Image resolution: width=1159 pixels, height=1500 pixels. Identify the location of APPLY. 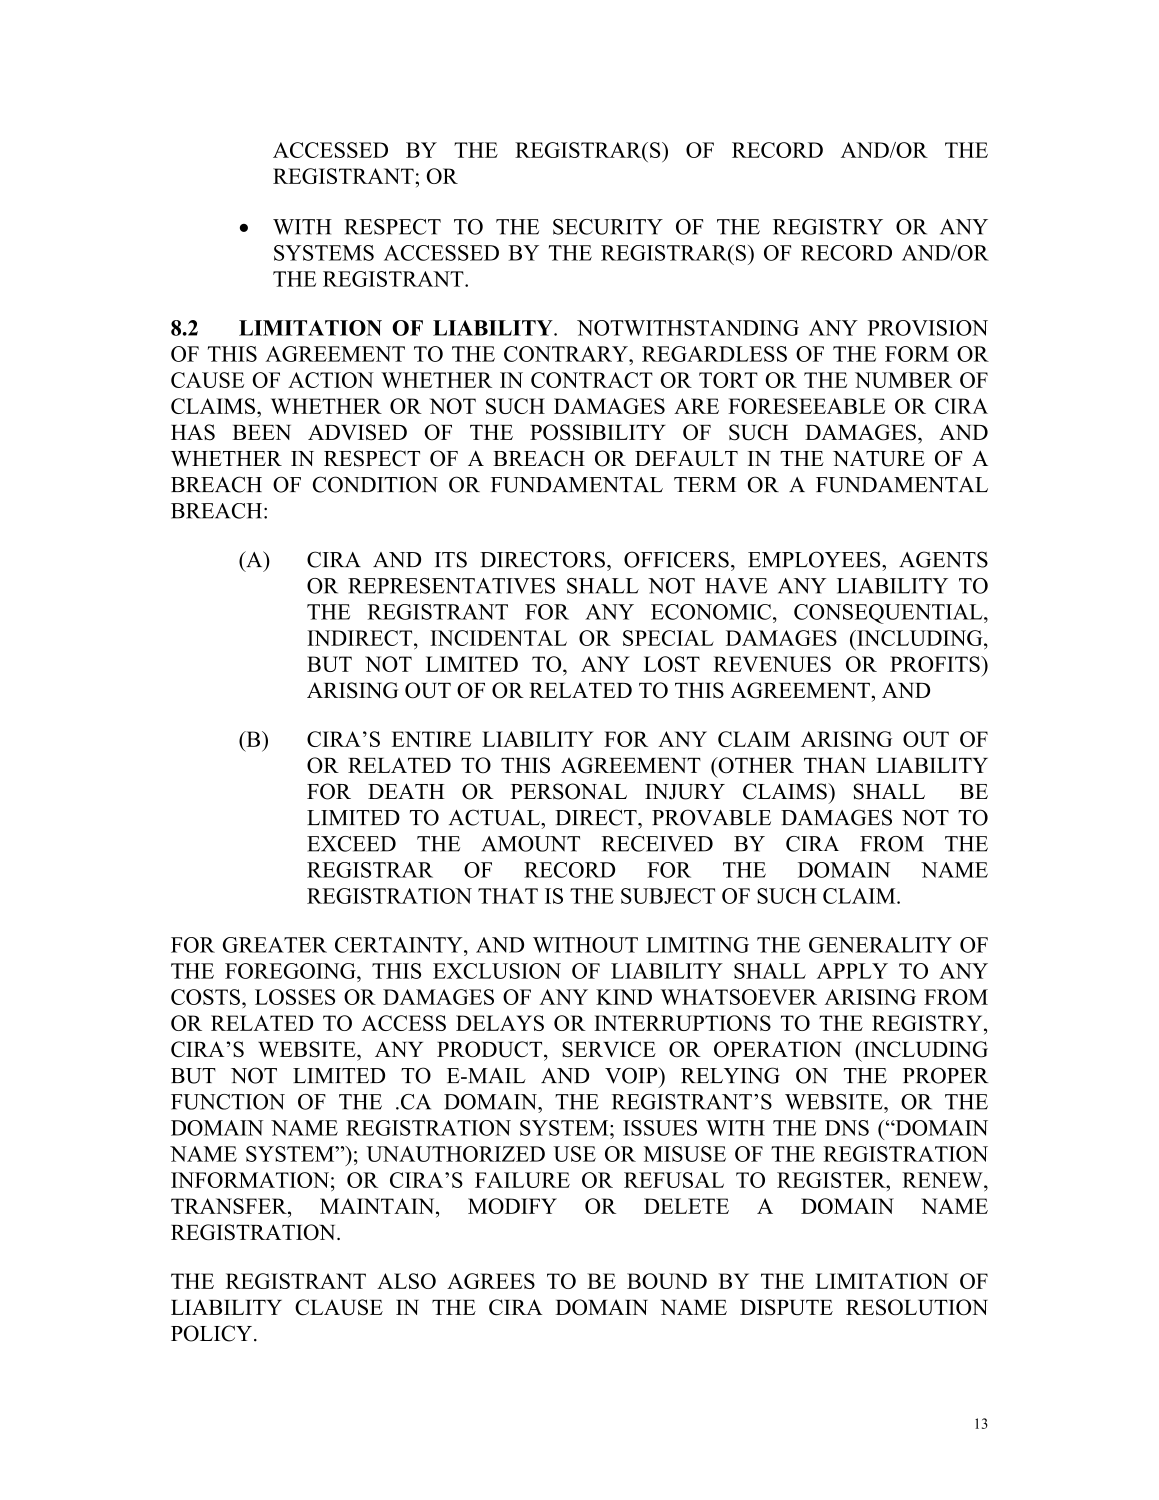
(852, 971).
